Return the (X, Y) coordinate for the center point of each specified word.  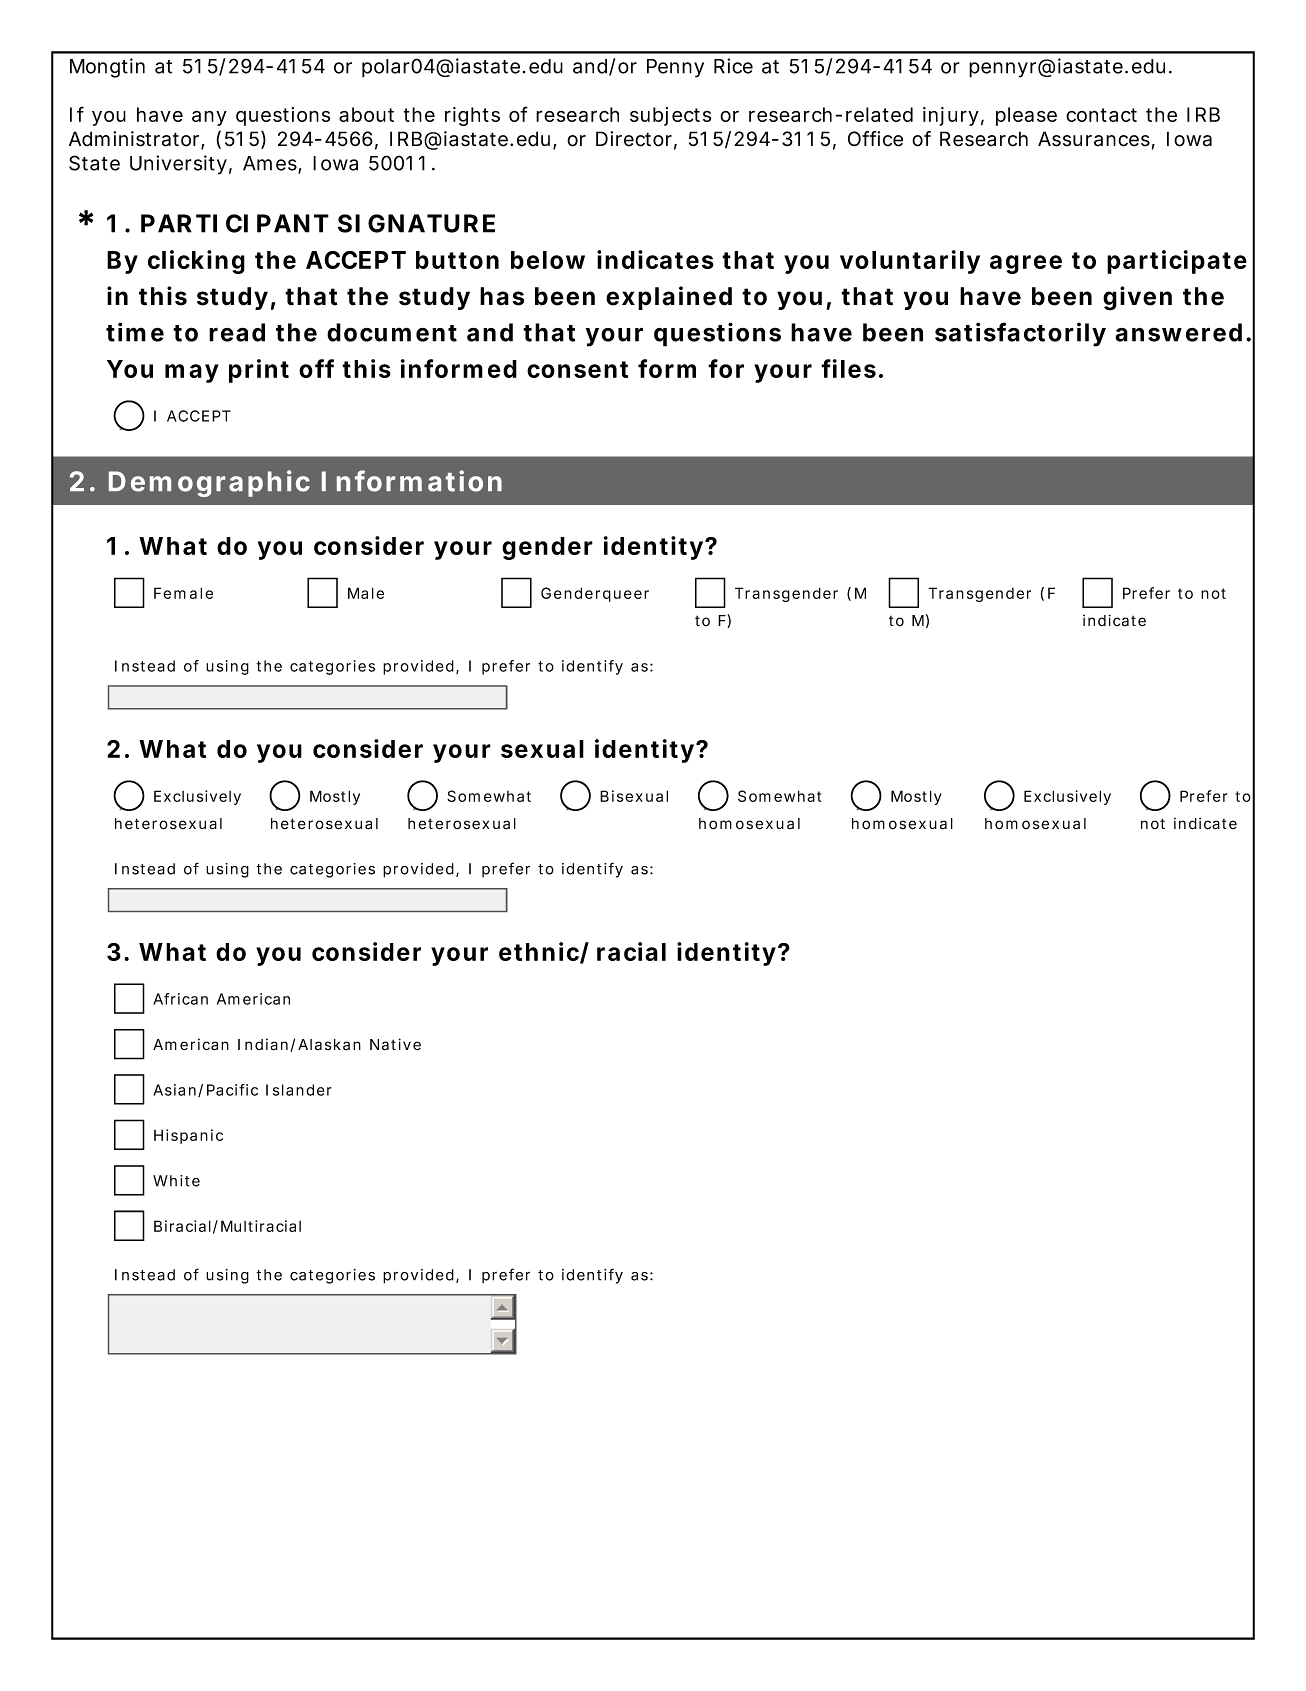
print (259, 371)
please (1026, 116)
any (209, 118)
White (176, 1181)
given (1137, 298)
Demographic (209, 483)
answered (1178, 332)
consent (577, 369)
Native (395, 1044)
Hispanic (188, 1136)
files (848, 368)
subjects (670, 116)
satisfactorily (1020, 334)
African (180, 999)
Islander (299, 1090)
